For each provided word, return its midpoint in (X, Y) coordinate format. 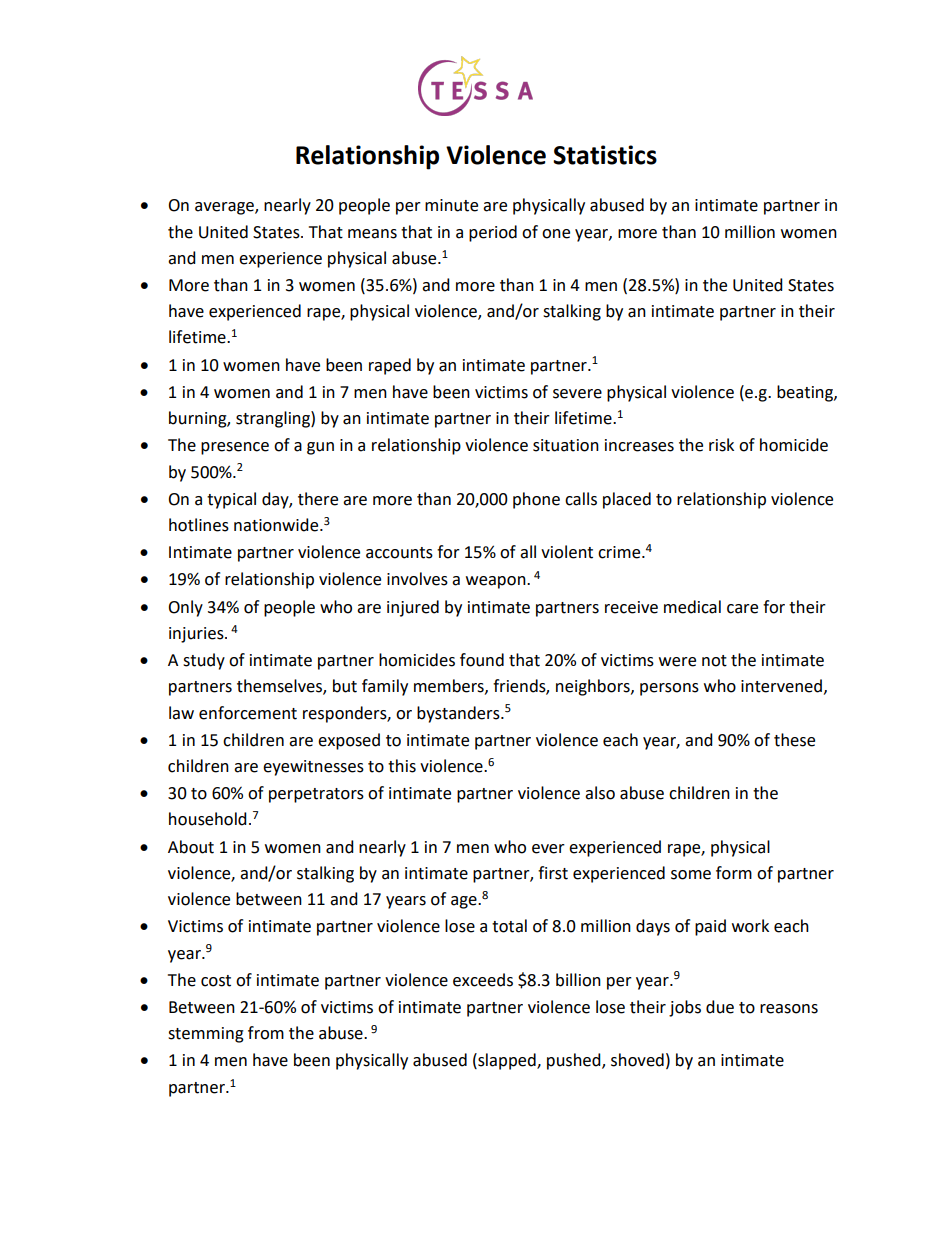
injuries (197, 635)
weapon (497, 582)
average (225, 208)
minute (451, 205)
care (742, 609)
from (266, 1033)
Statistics (605, 155)
